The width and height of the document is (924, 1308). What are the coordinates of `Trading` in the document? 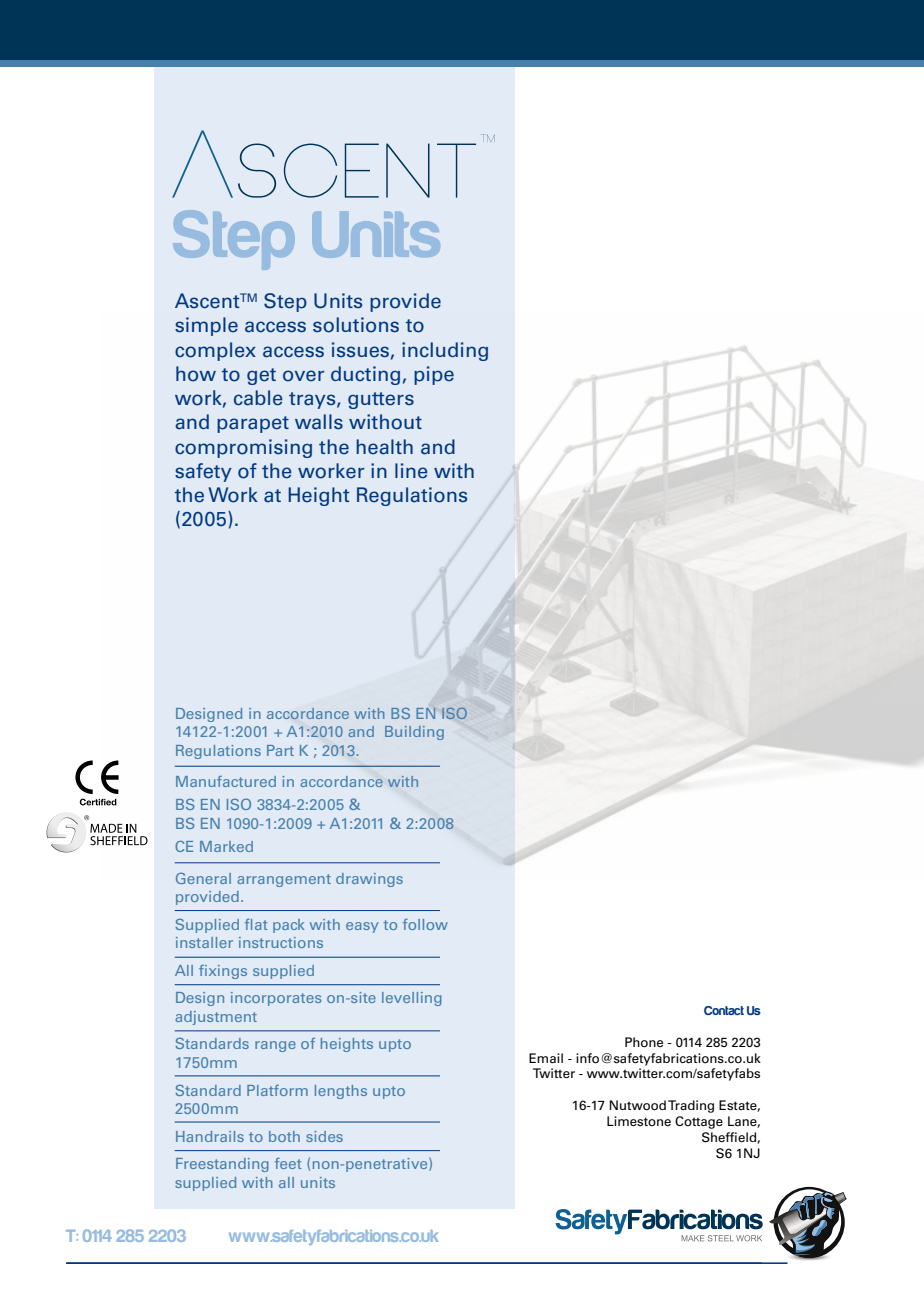 It's located at (691, 1106).
